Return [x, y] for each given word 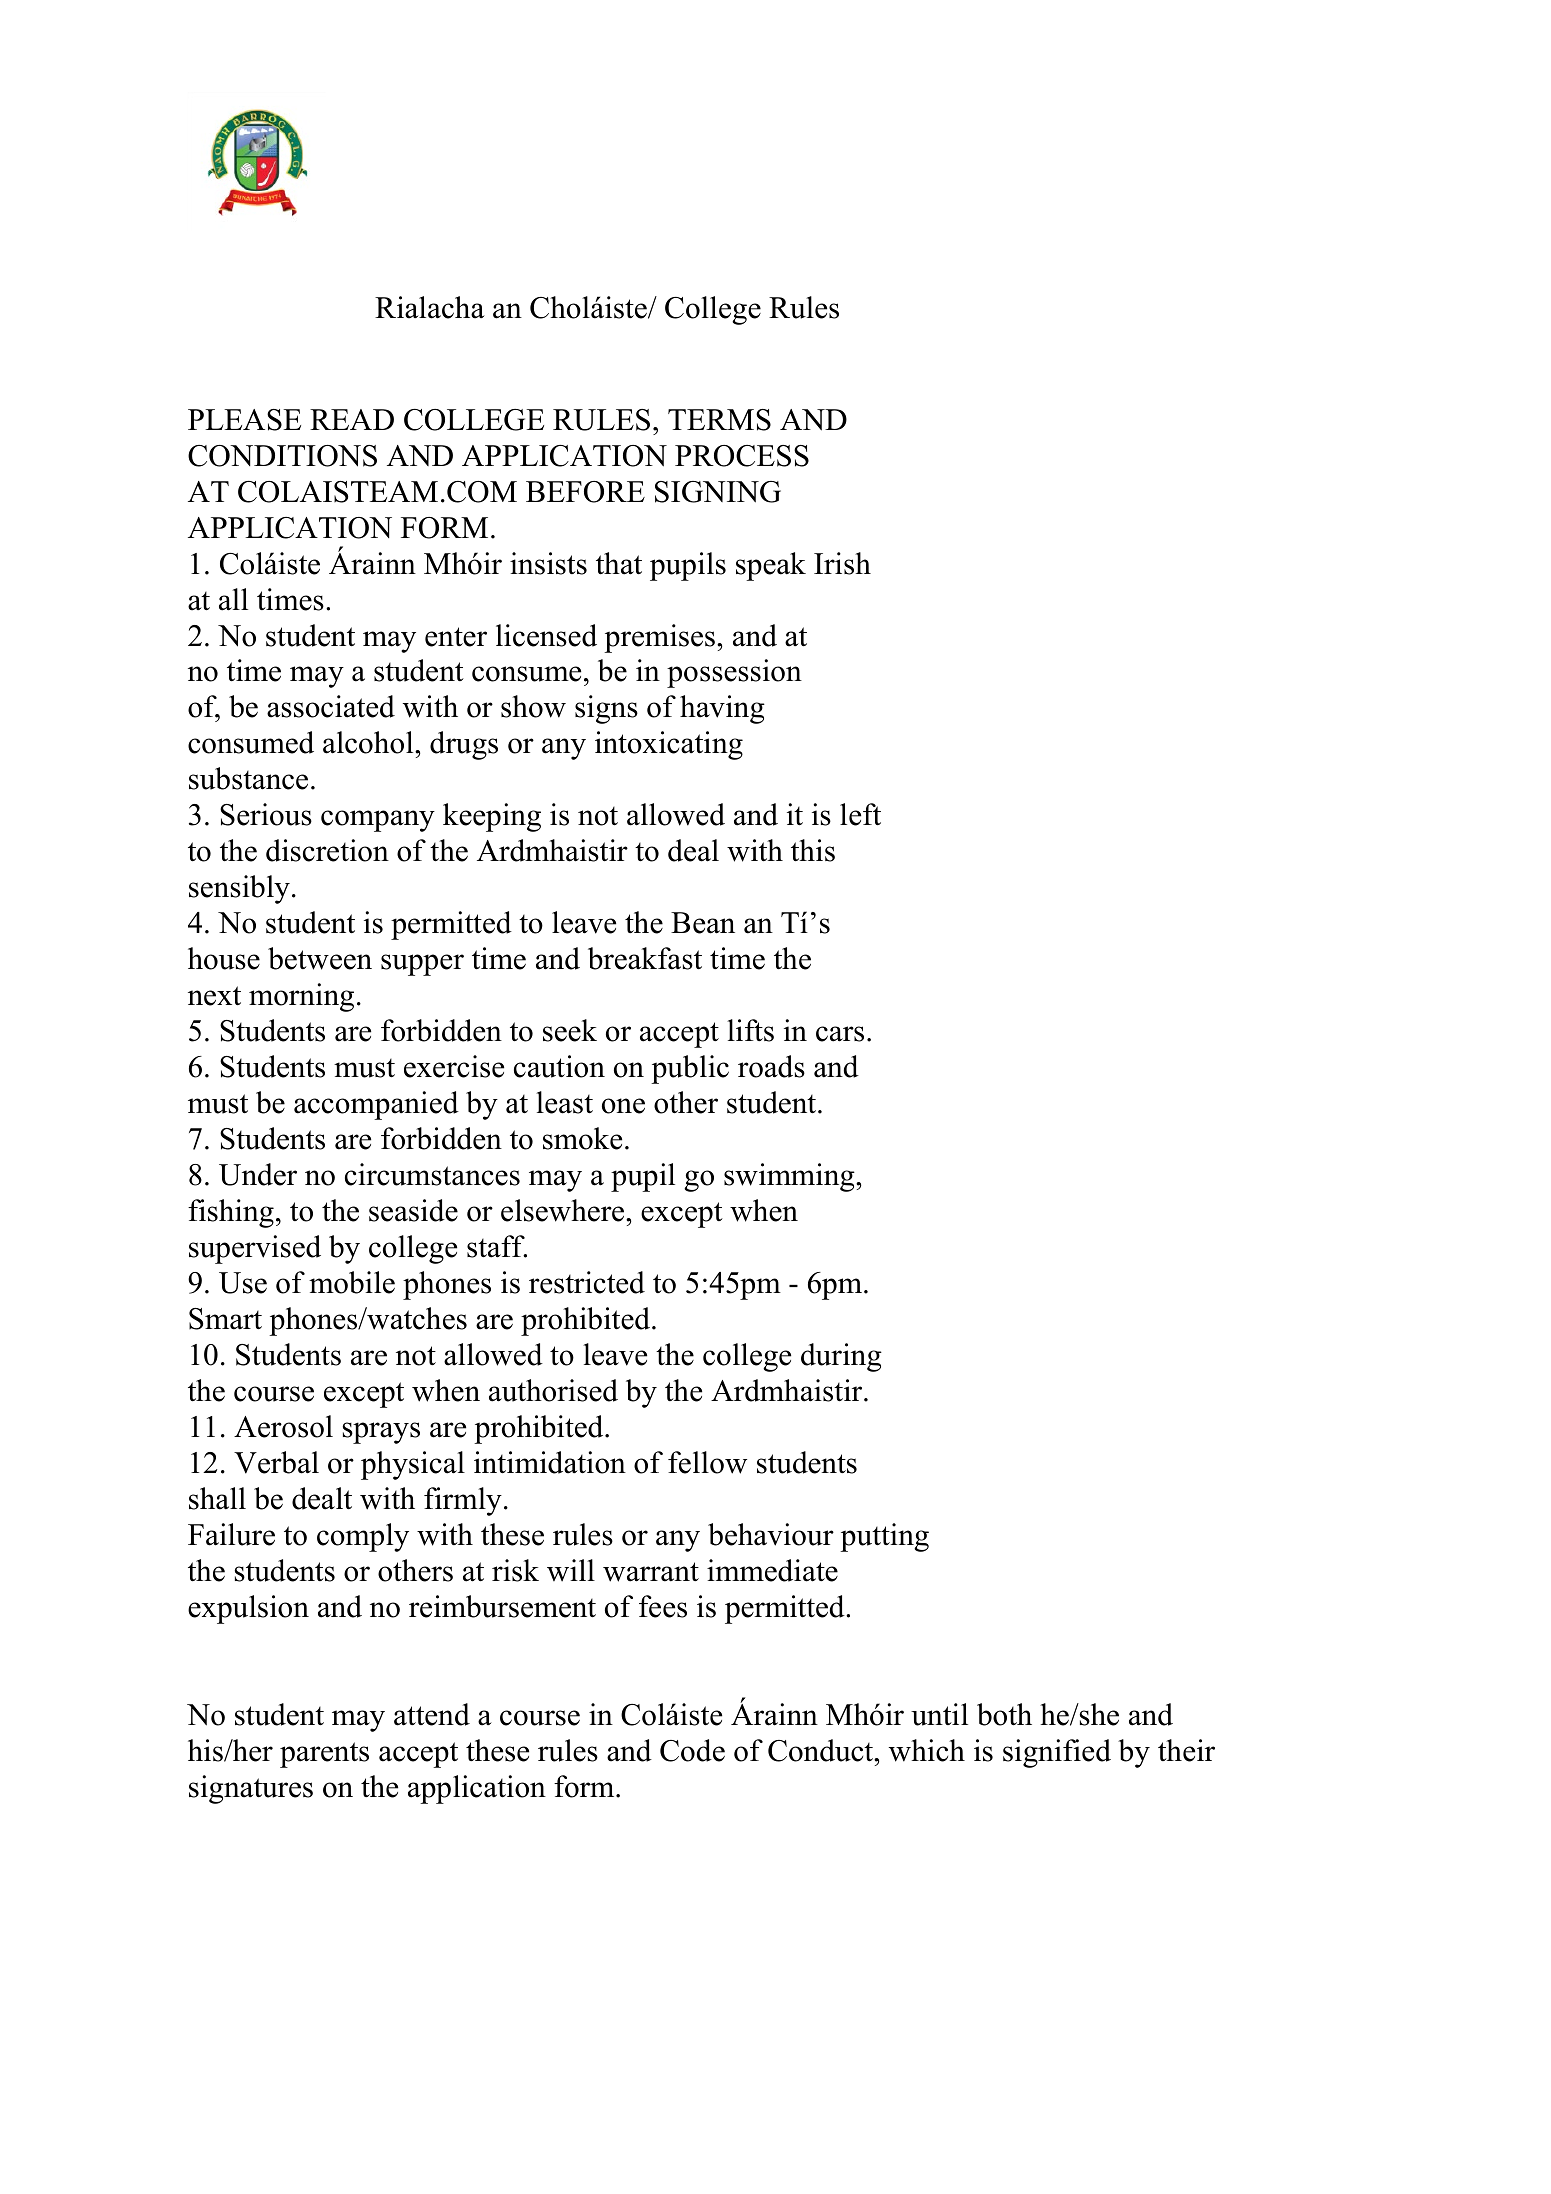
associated [331, 706]
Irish [842, 563]
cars [840, 1034]
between [320, 958]
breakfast [645, 958]
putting [884, 1537]
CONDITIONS [282, 456]
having [722, 709]
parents [324, 1755]
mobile [352, 1282]
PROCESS [742, 456]
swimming [790, 1177]
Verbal [276, 1462]
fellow [707, 1462]
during [841, 1357]
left [860, 814]
